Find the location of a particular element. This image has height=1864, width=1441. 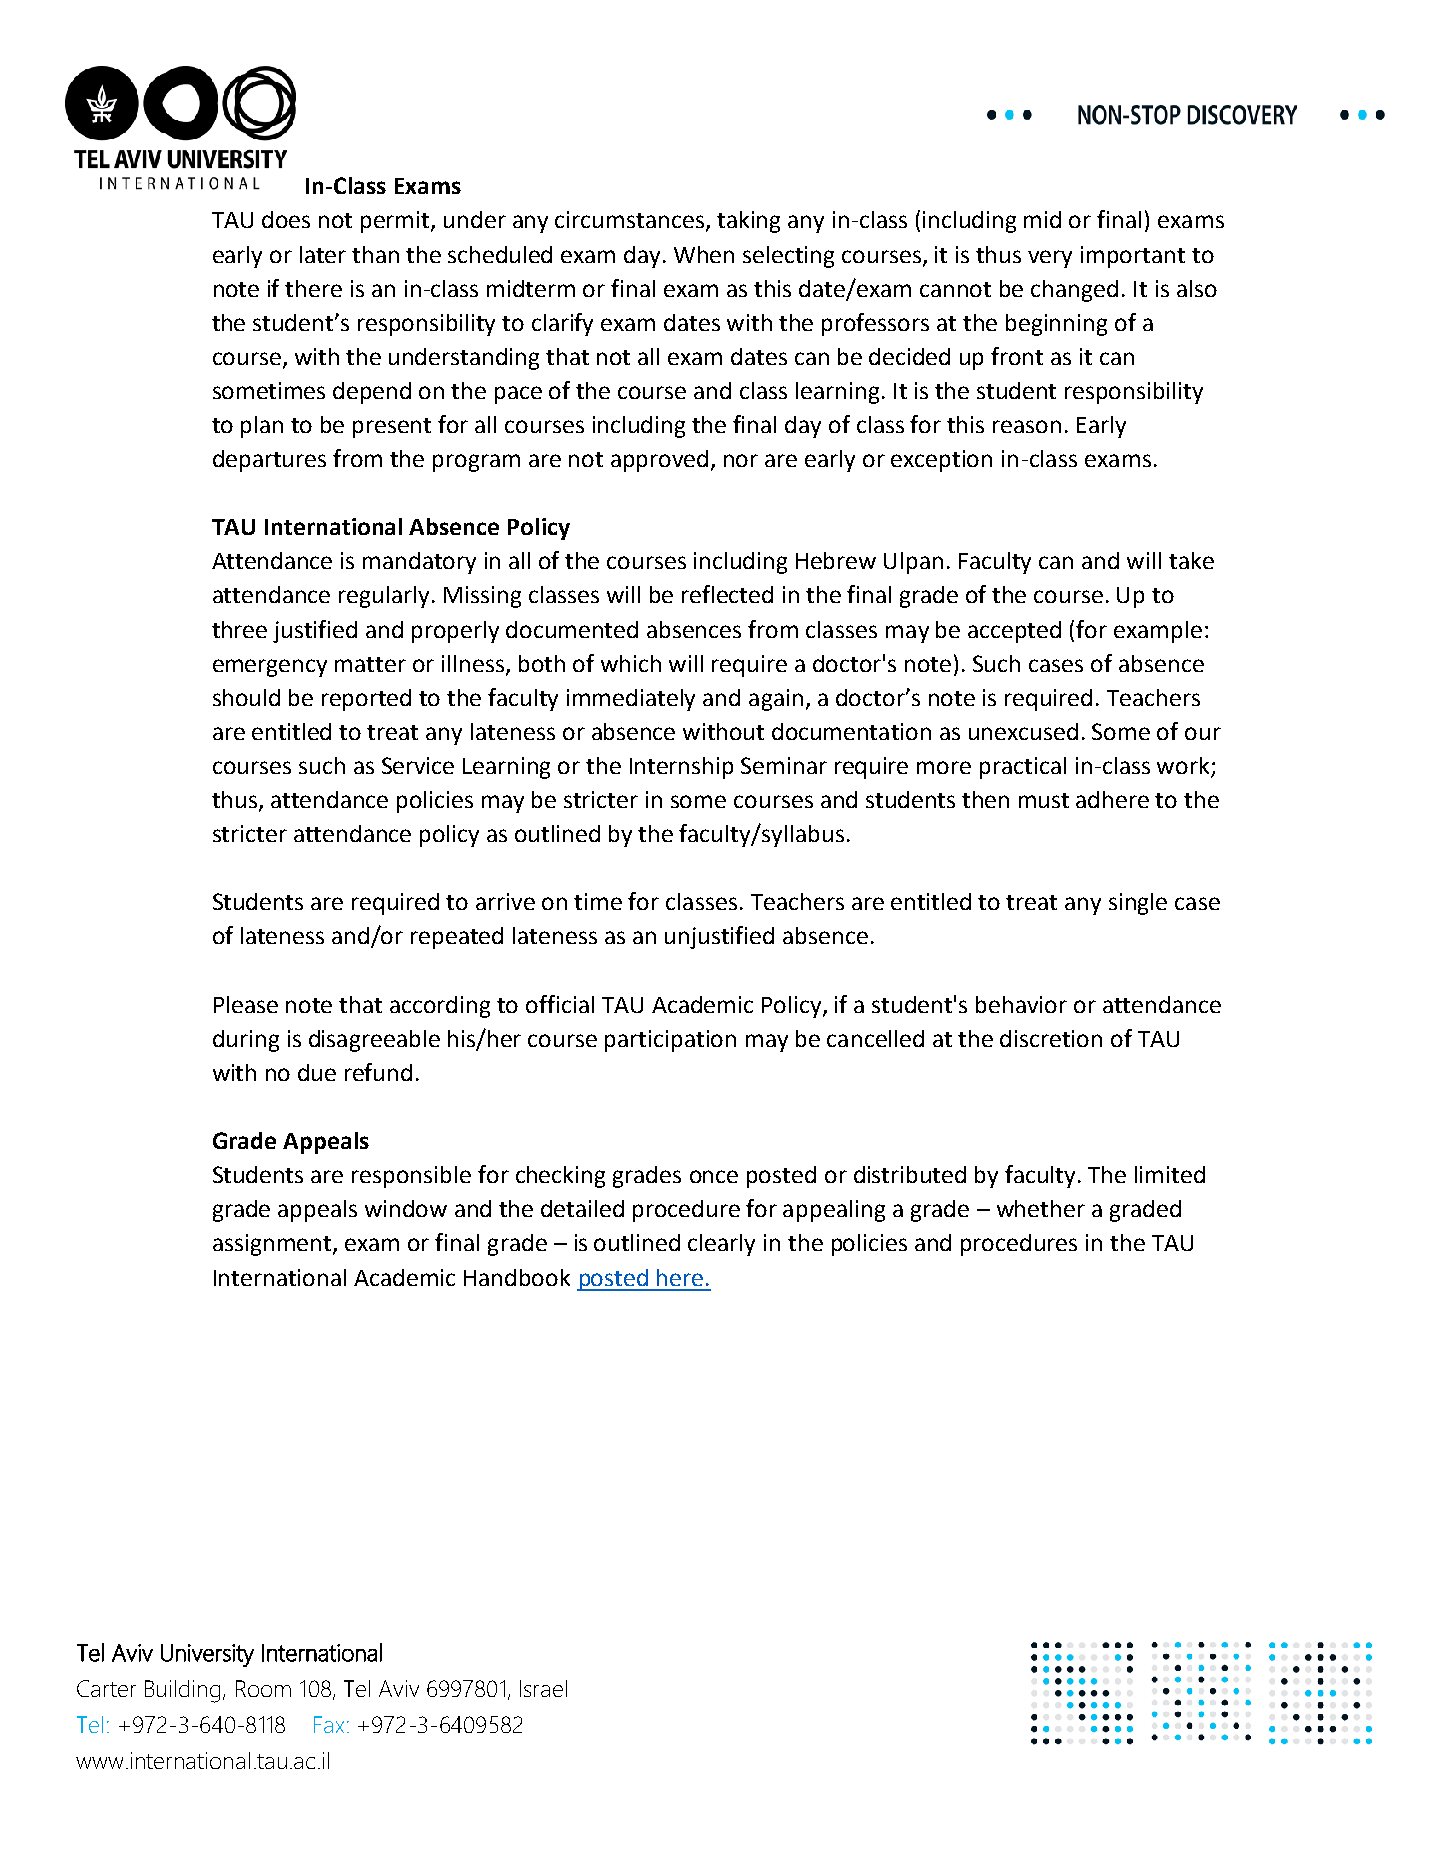

Please is located at coordinates (246, 1004).
